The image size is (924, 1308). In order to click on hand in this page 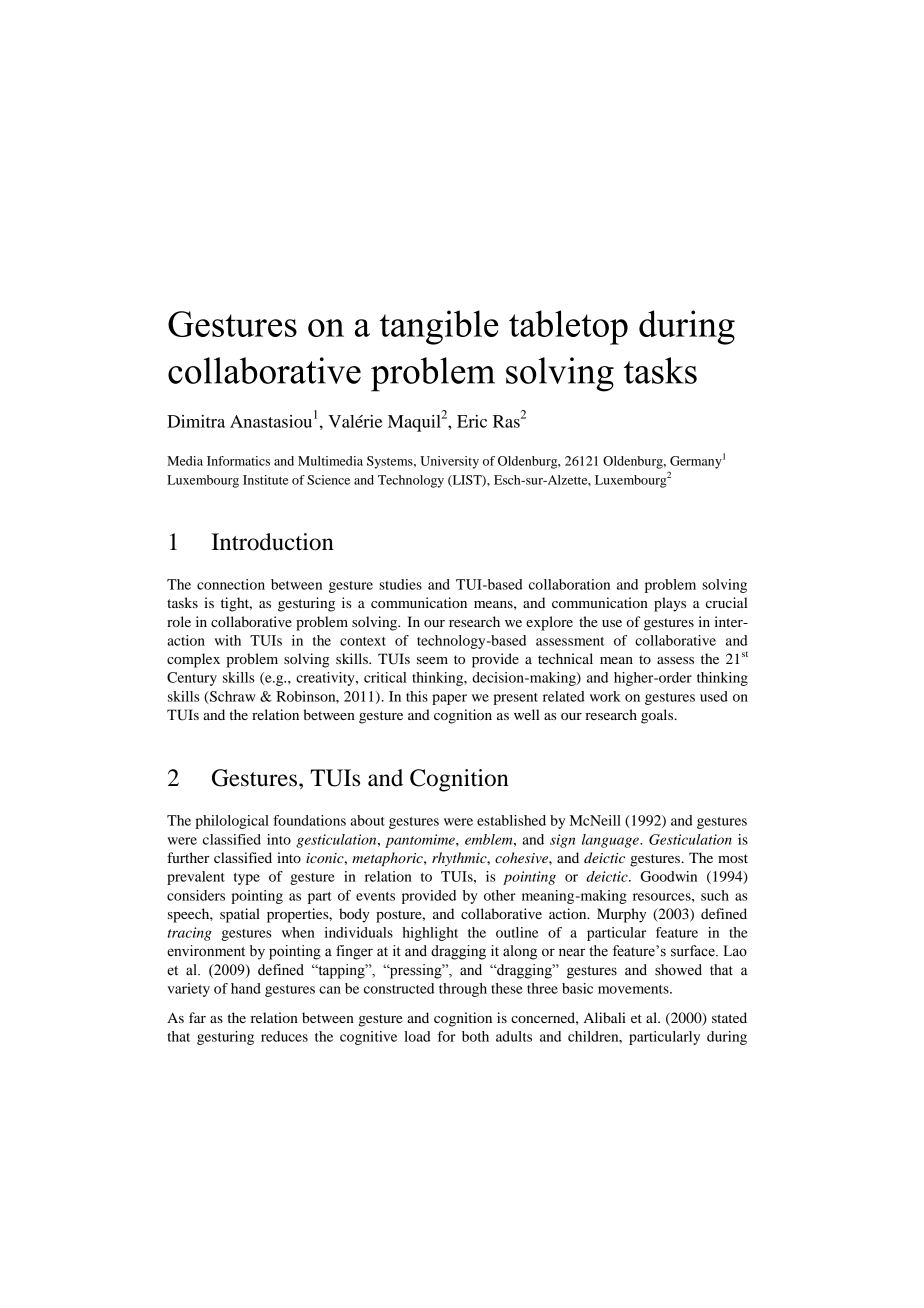, I will do `click(246, 988)`.
